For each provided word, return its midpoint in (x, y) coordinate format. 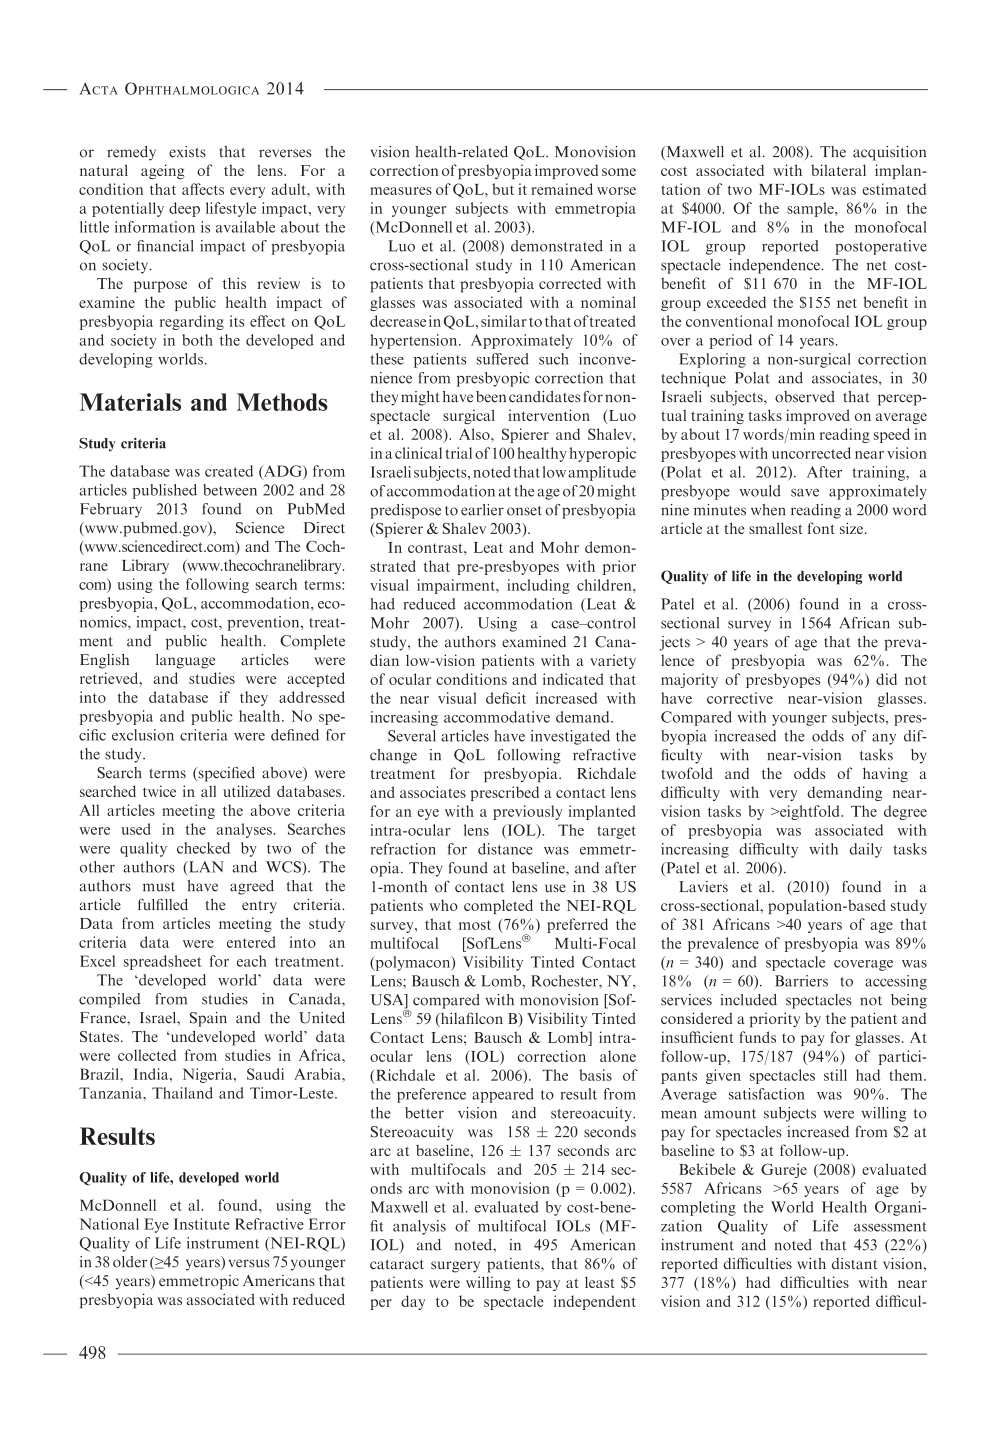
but (503, 189)
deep (184, 209)
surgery (455, 1267)
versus (249, 1263)
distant (854, 1263)
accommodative (497, 717)
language (185, 661)
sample (811, 209)
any (884, 739)
